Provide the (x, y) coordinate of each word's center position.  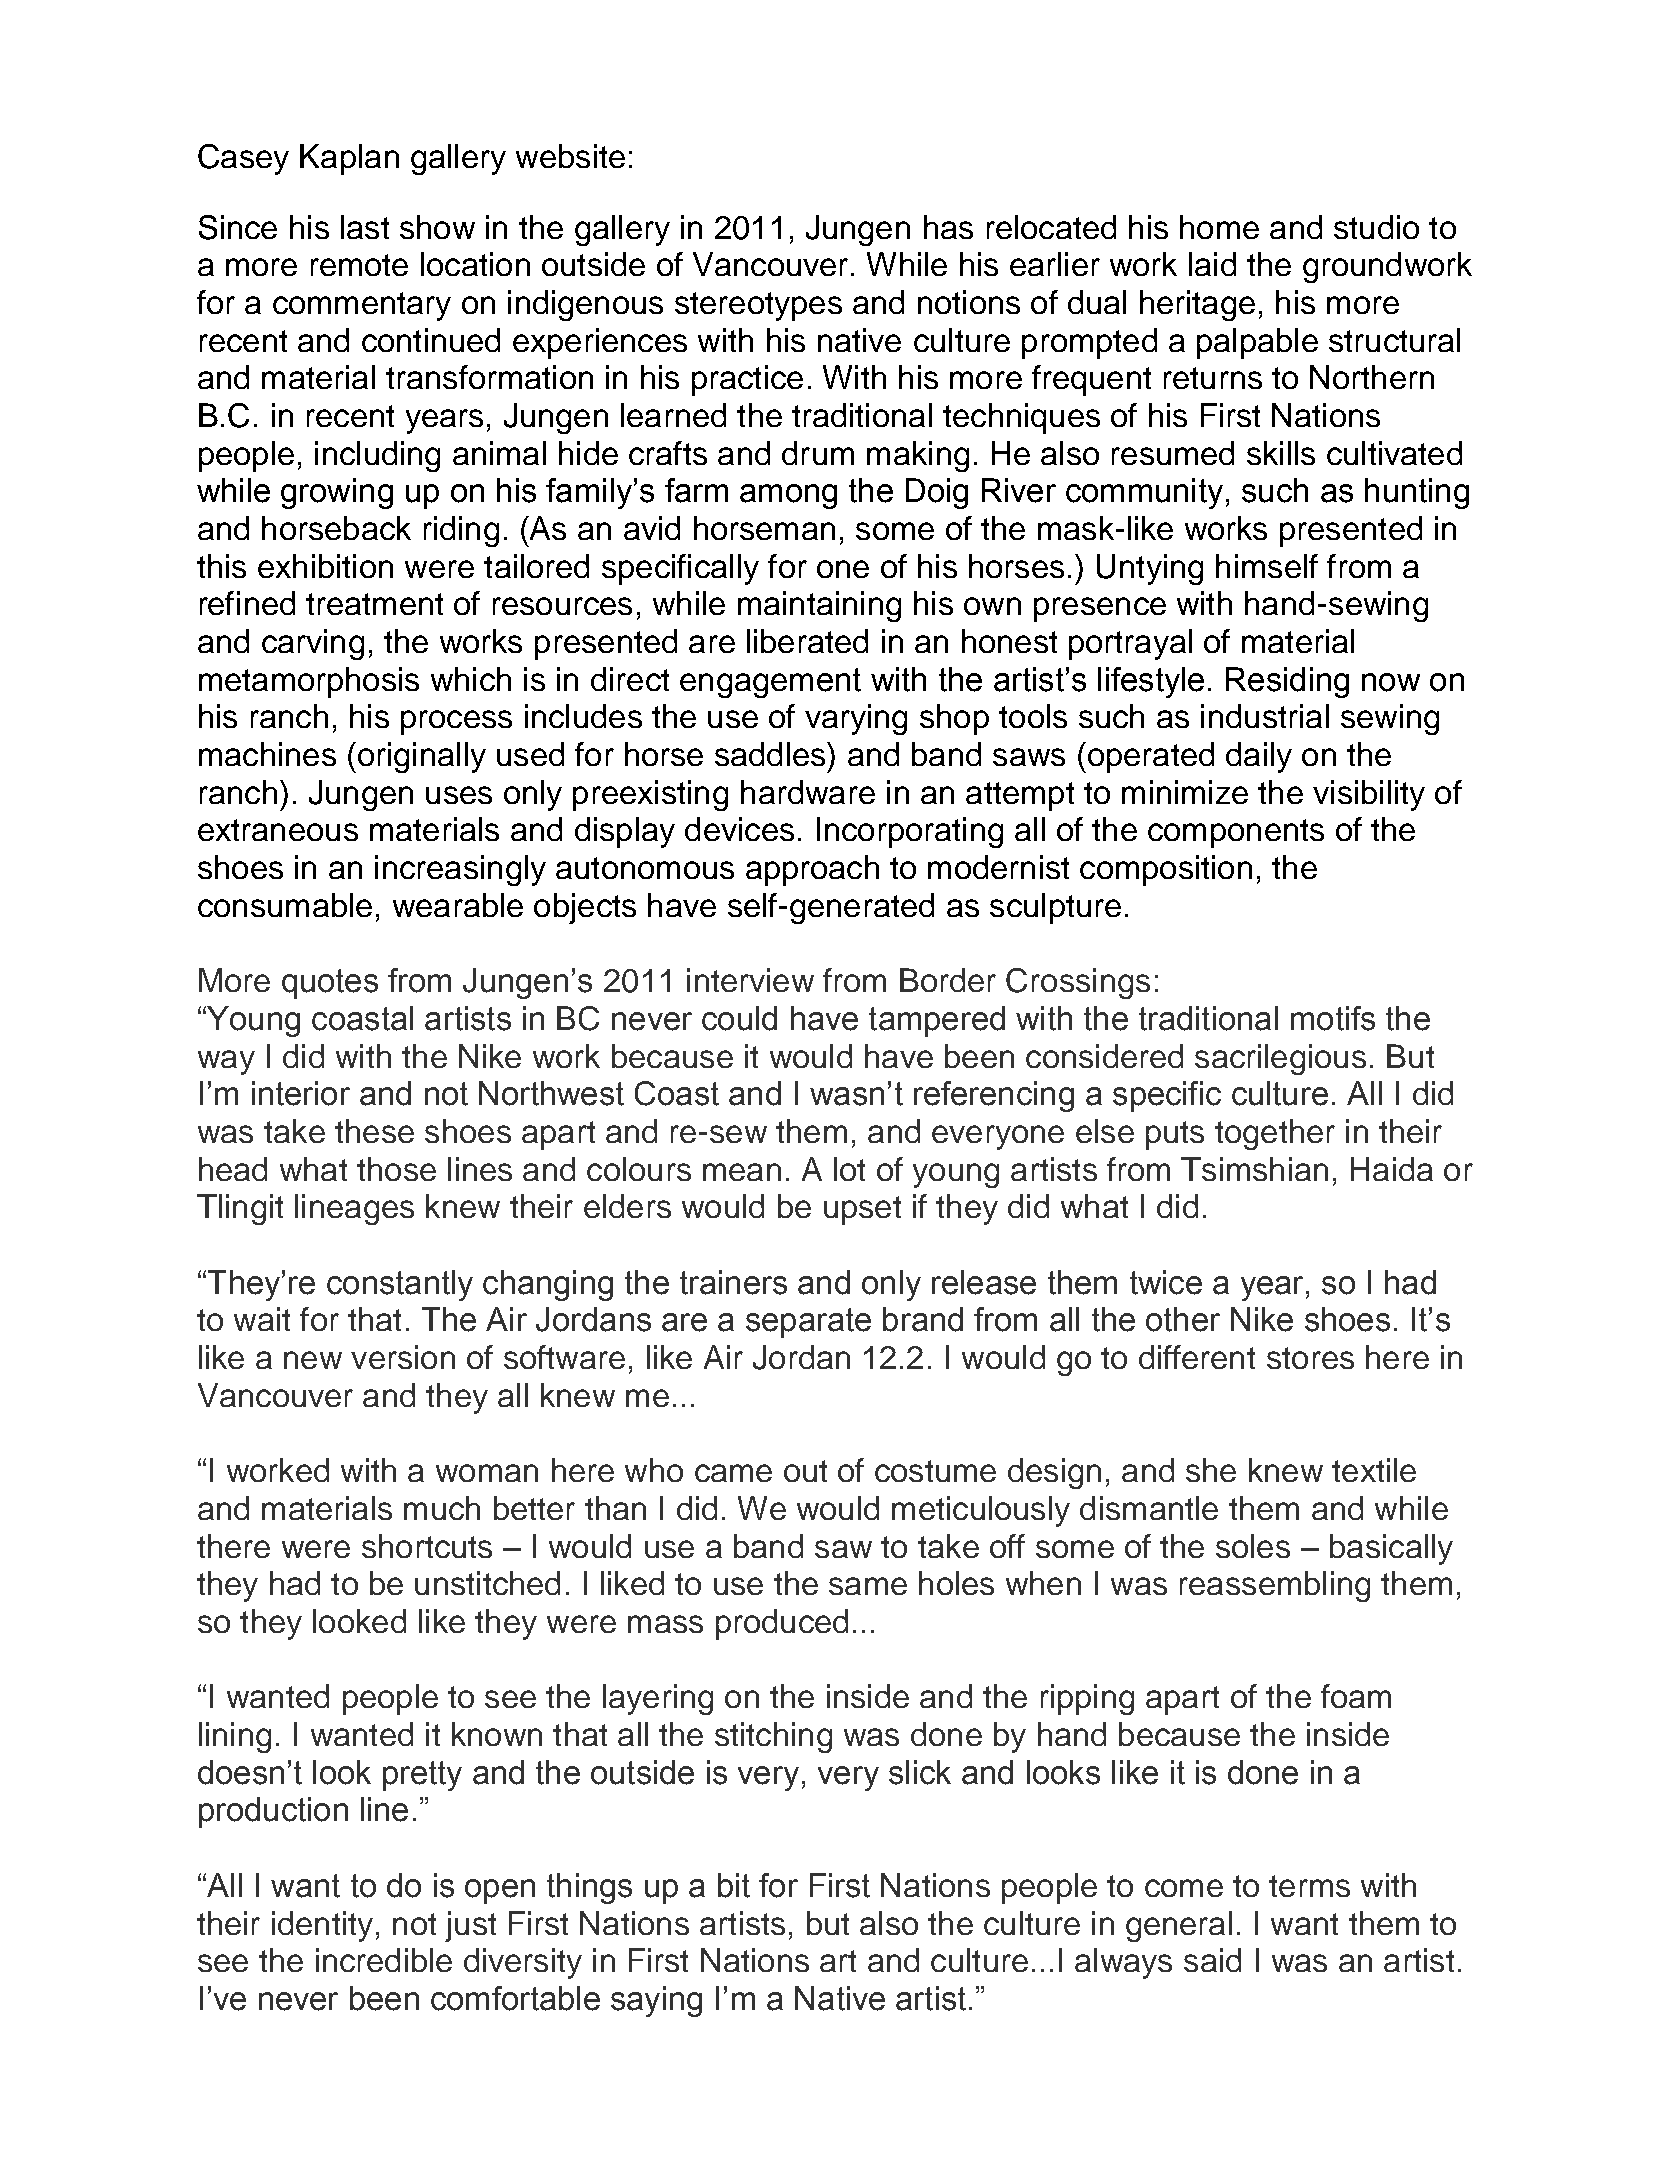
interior (301, 1093)
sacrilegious (1280, 1059)
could (739, 1018)
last (365, 227)
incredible (384, 1960)
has (948, 227)
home (1219, 227)
